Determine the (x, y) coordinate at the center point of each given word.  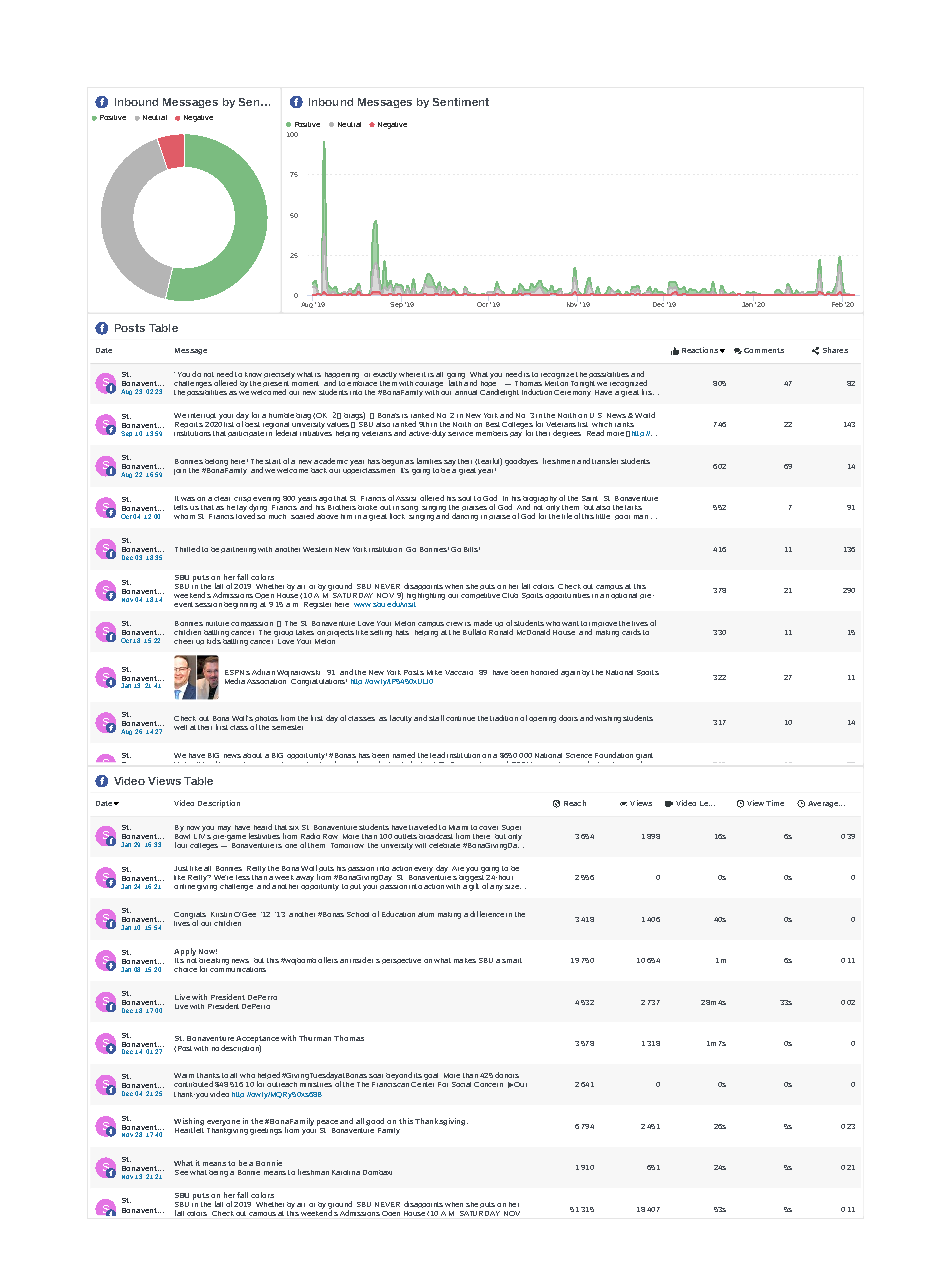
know (253, 374)
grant (644, 757)
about (252, 755)
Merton (556, 382)
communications (238, 968)
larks (633, 507)
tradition (504, 718)
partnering (238, 550)
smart (512, 960)
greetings (266, 1131)
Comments (764, 350)
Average (824, 804)
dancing (465, 517)
